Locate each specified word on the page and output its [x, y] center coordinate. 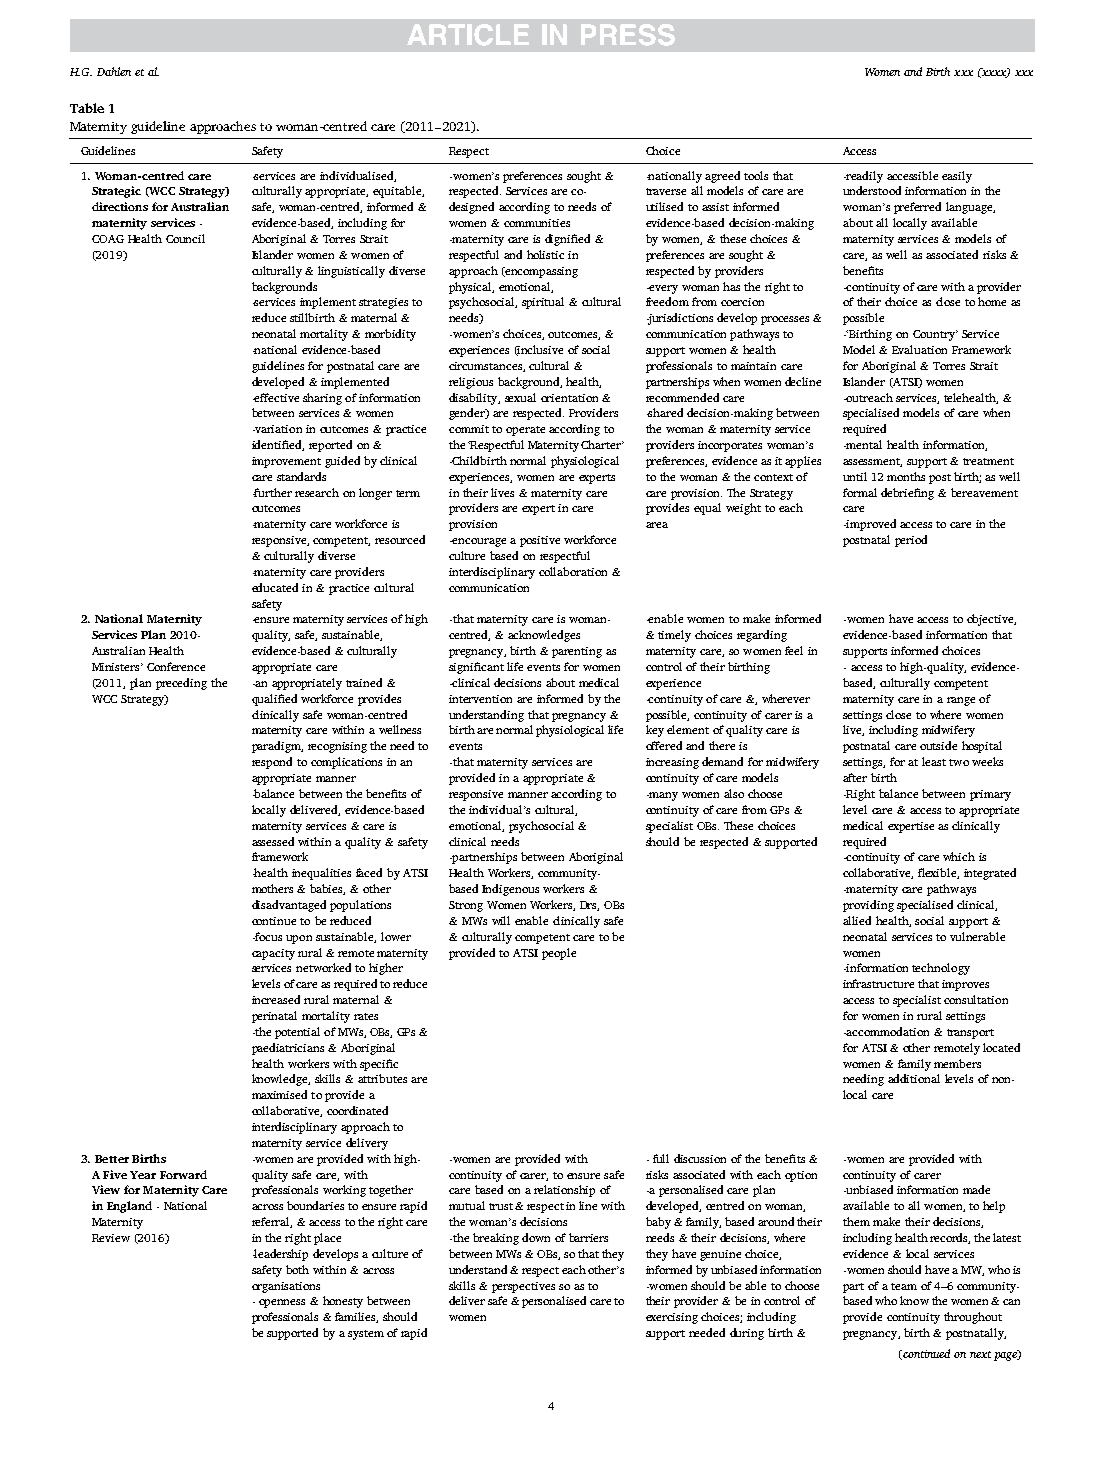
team [904, 1286]
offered [664, 745]
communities [537, 223]
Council [185, 238]
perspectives [523, 1287]
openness [282, 1303]
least [934, 761]
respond [272, 763]
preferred [917, 208]
